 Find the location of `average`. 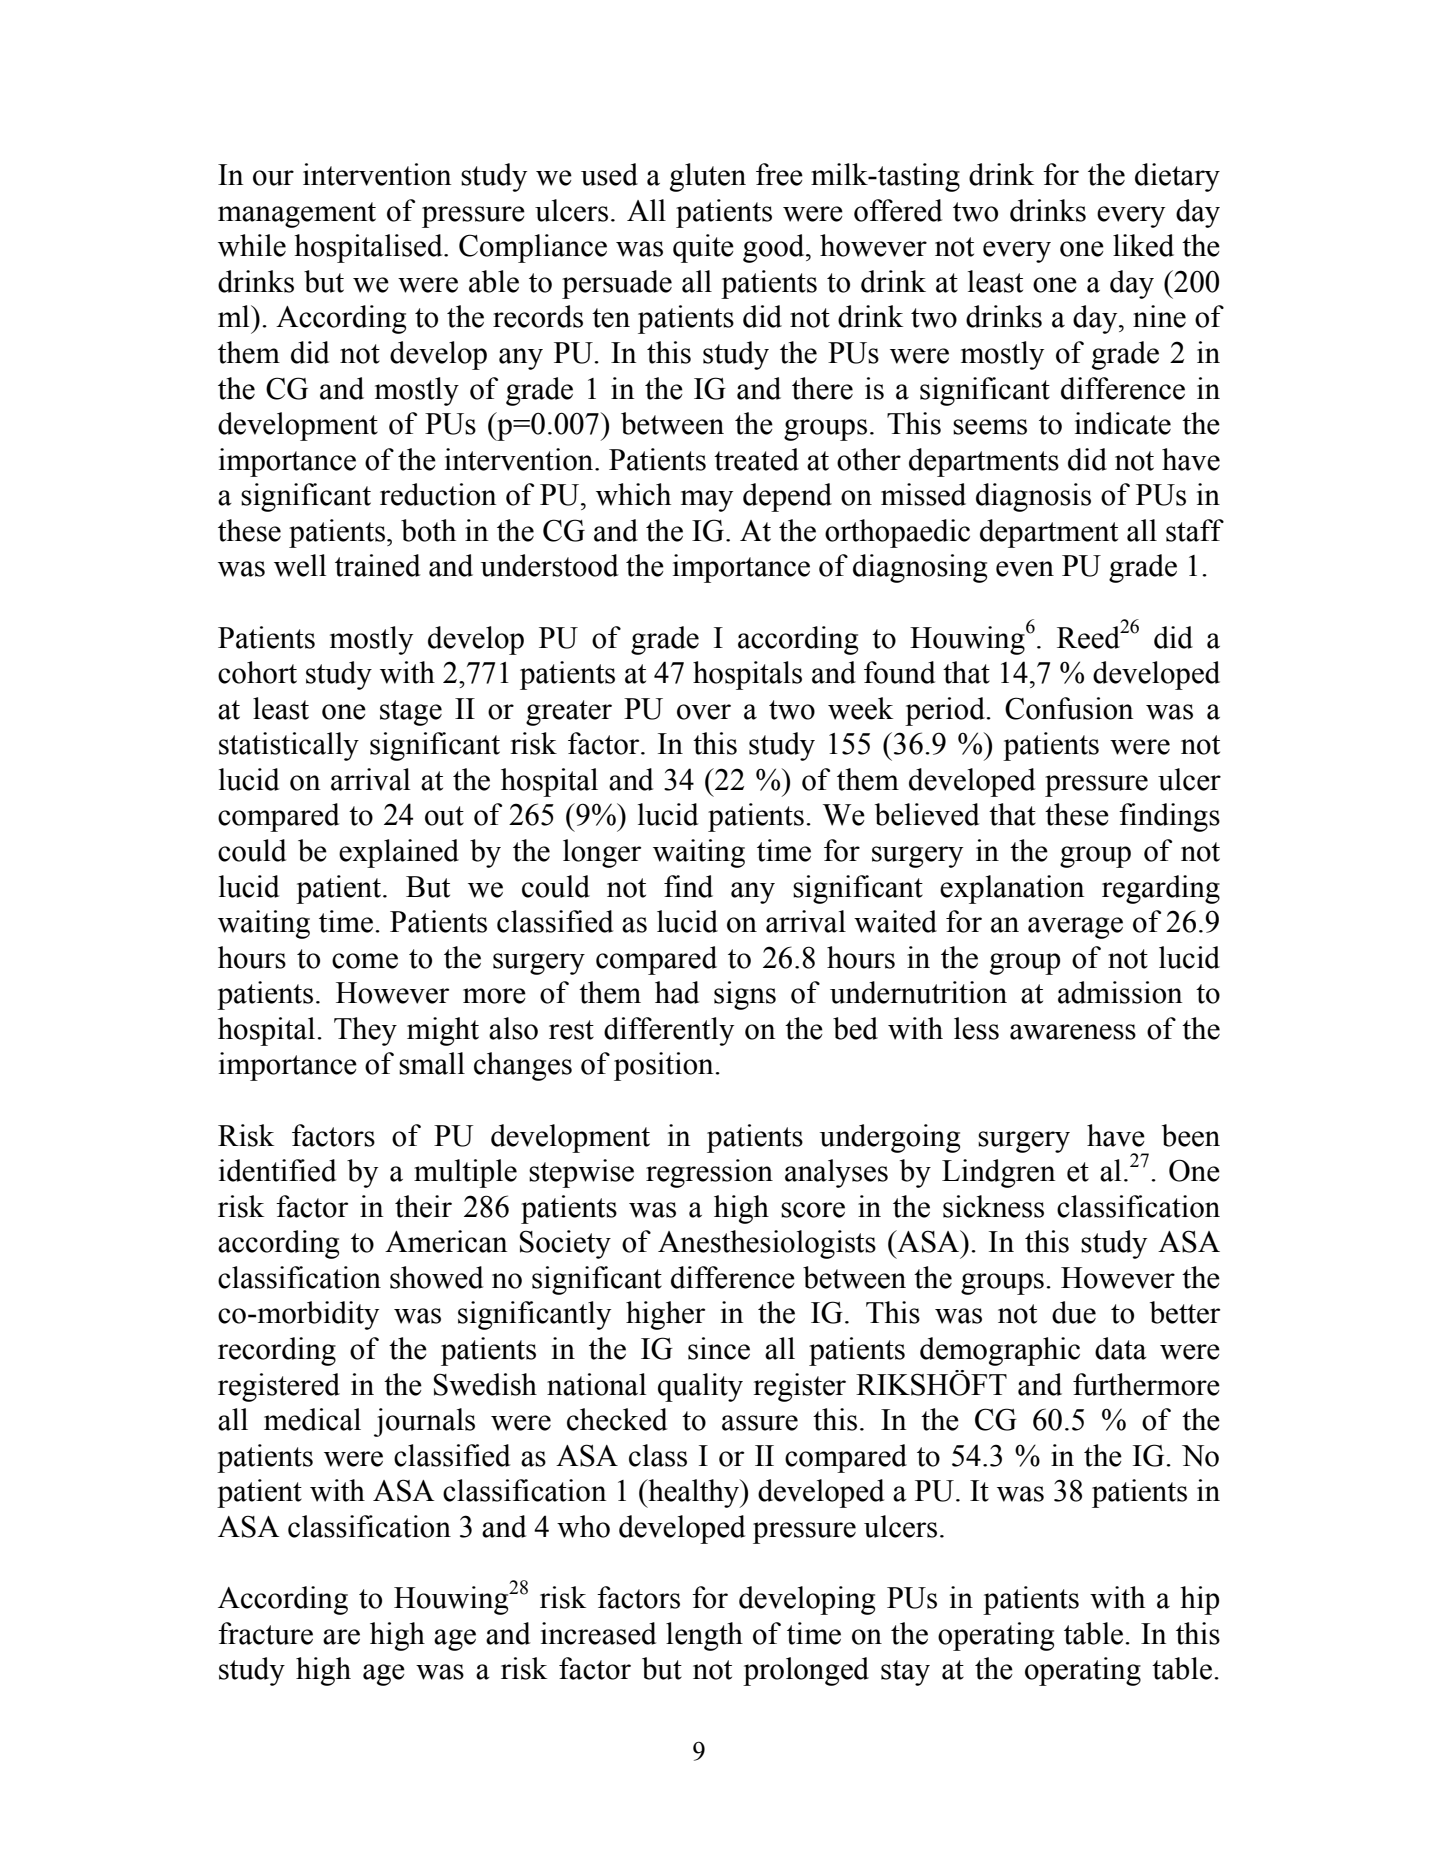

average is located at coordinates (1075, 928).
